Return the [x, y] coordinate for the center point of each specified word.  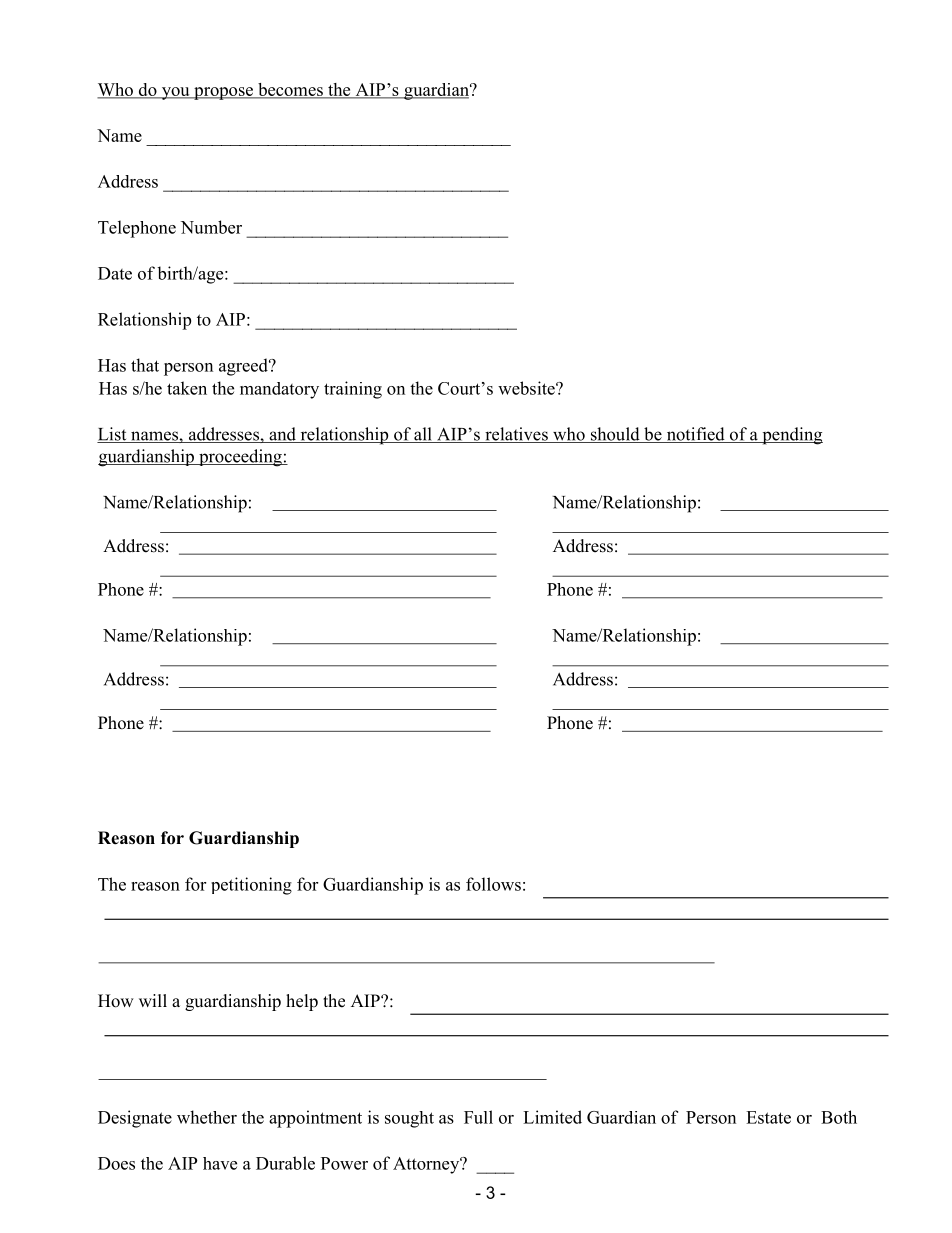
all [423, 435]
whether [207, 1117]
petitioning [251, 886]
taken [187, 388]
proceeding [240, 458]
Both [839, 1117]
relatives [516, 435]
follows [493, 884]
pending [791, 436]
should [615, 435]
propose [223, 93]
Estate [768, 1117]
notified [695, 435]
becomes [290, 90]
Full [478, 1117]
